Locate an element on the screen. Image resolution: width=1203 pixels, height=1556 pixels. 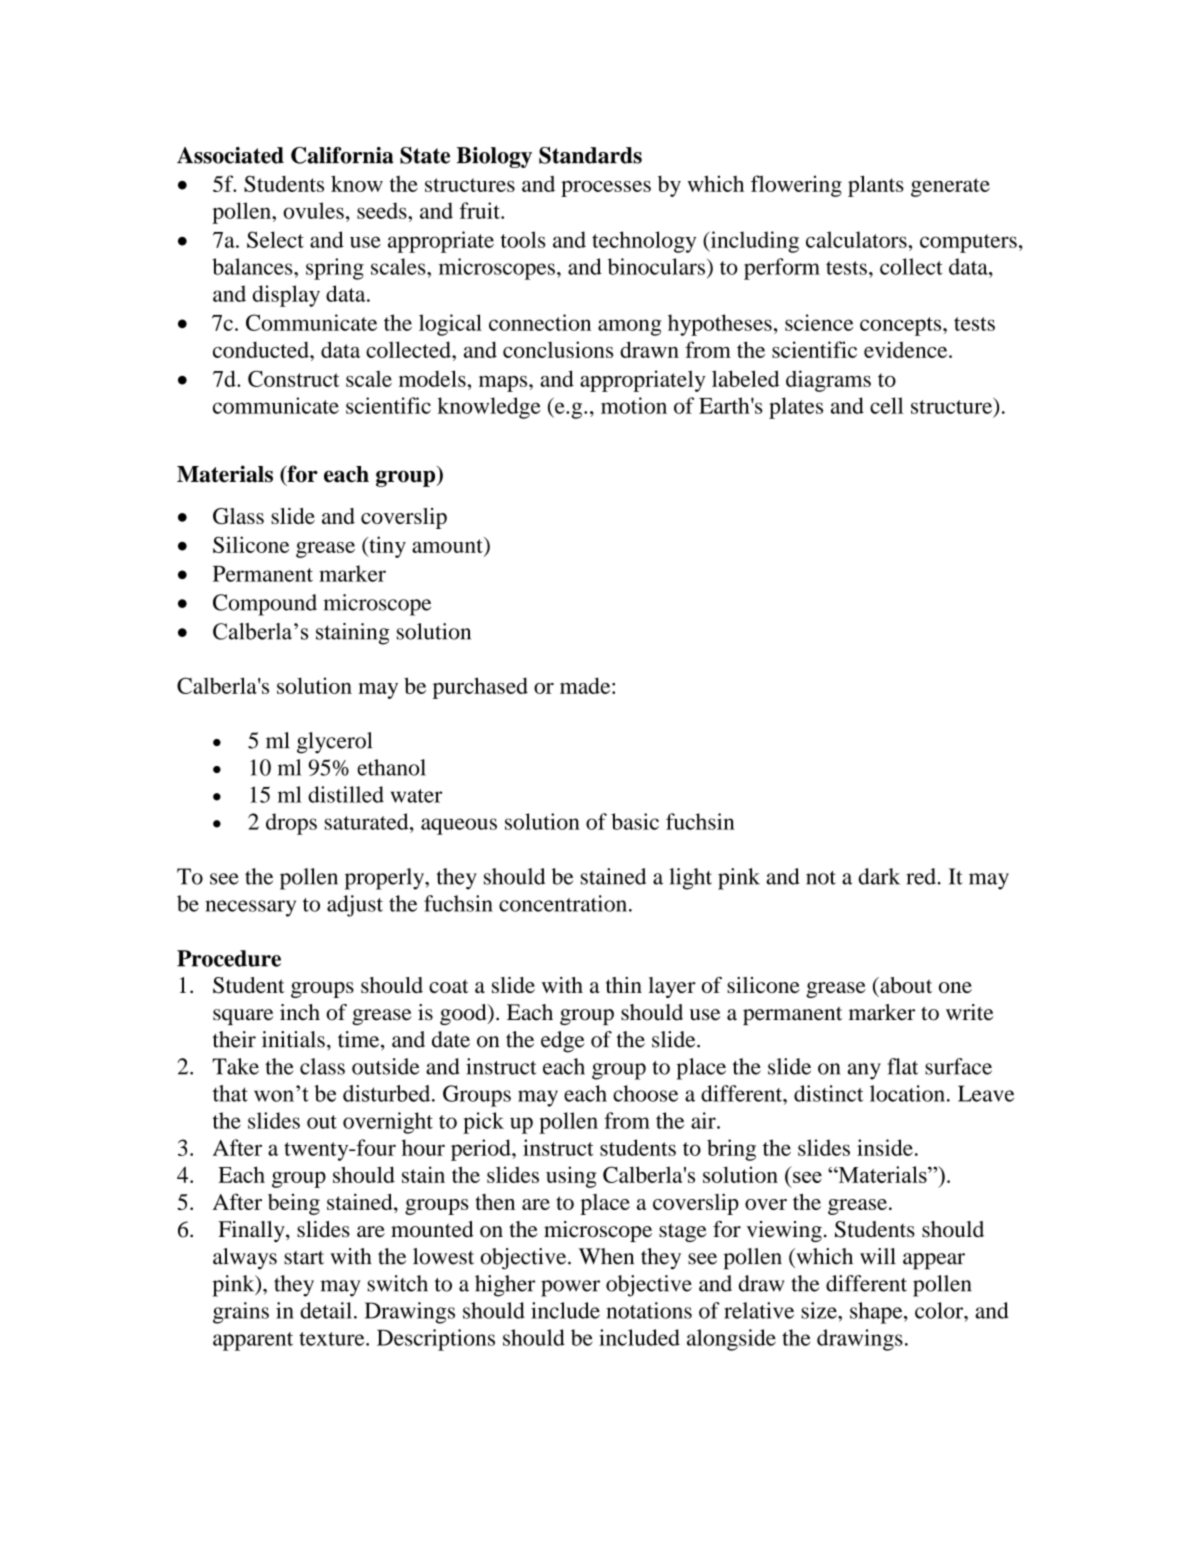
about is located at coordinates (905, 985).
